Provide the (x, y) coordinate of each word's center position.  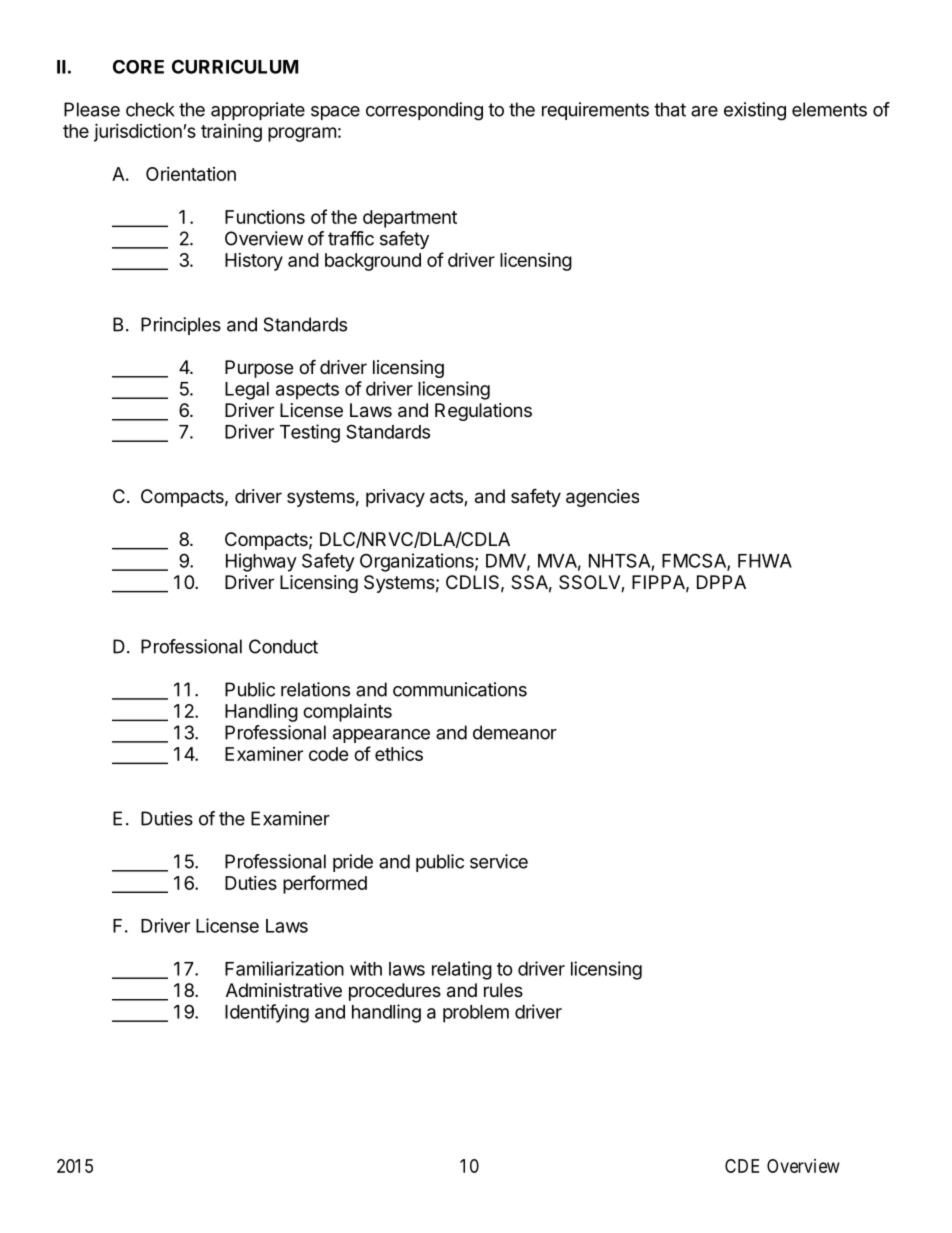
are (704, 111)
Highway (261, 562)
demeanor (515, 732)
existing (755, 111)
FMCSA (695, 561)
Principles (181, 326)
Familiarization (284, 968)
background (373, 262)
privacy (395, 498)
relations (315, 689)
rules (503, 990)
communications (460, 689)
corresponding (424, 111)
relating (462, 970)
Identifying (267, 1013)
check (150, 109)
